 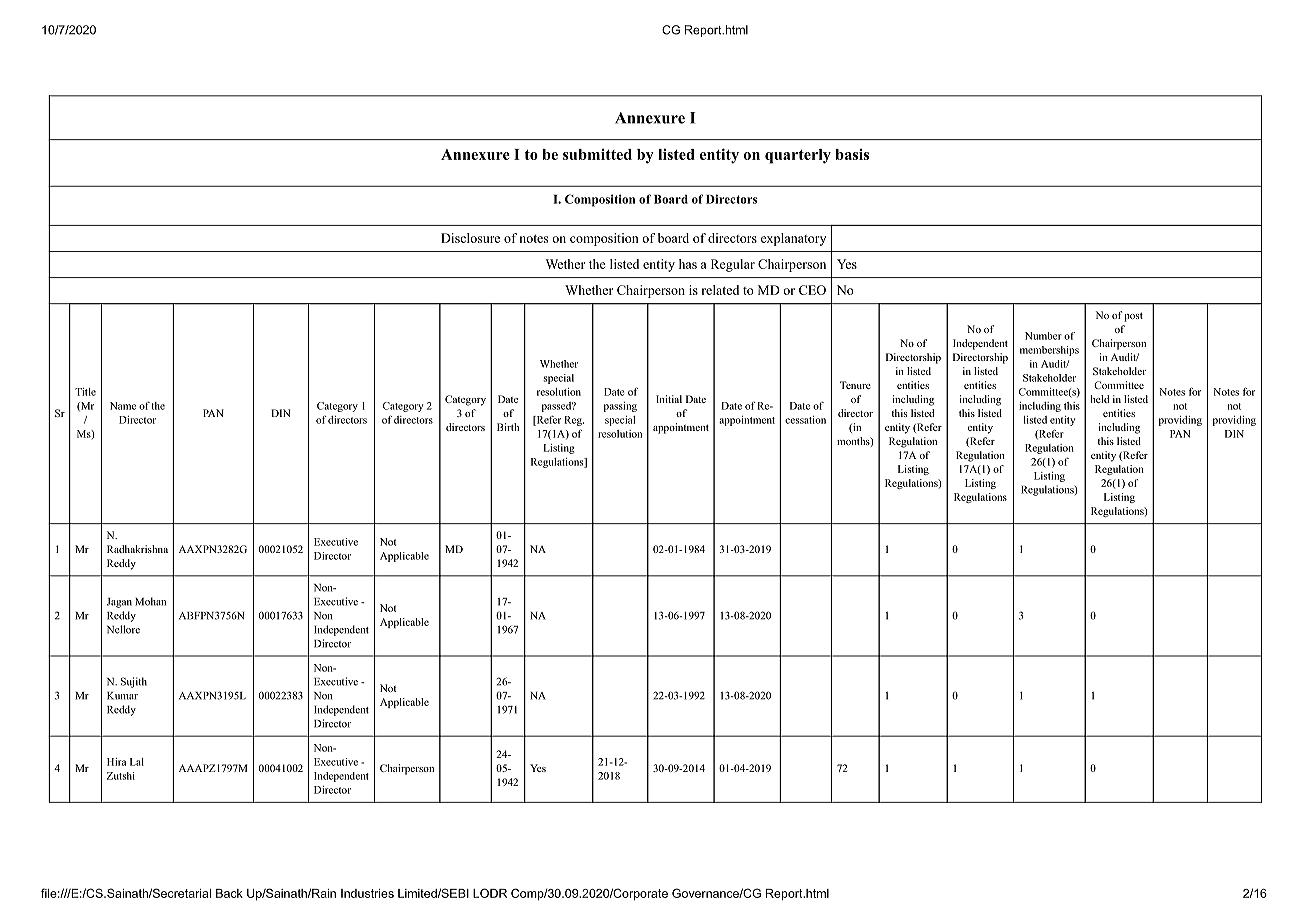 I want to click on passing, so click(x=620, y=407).
